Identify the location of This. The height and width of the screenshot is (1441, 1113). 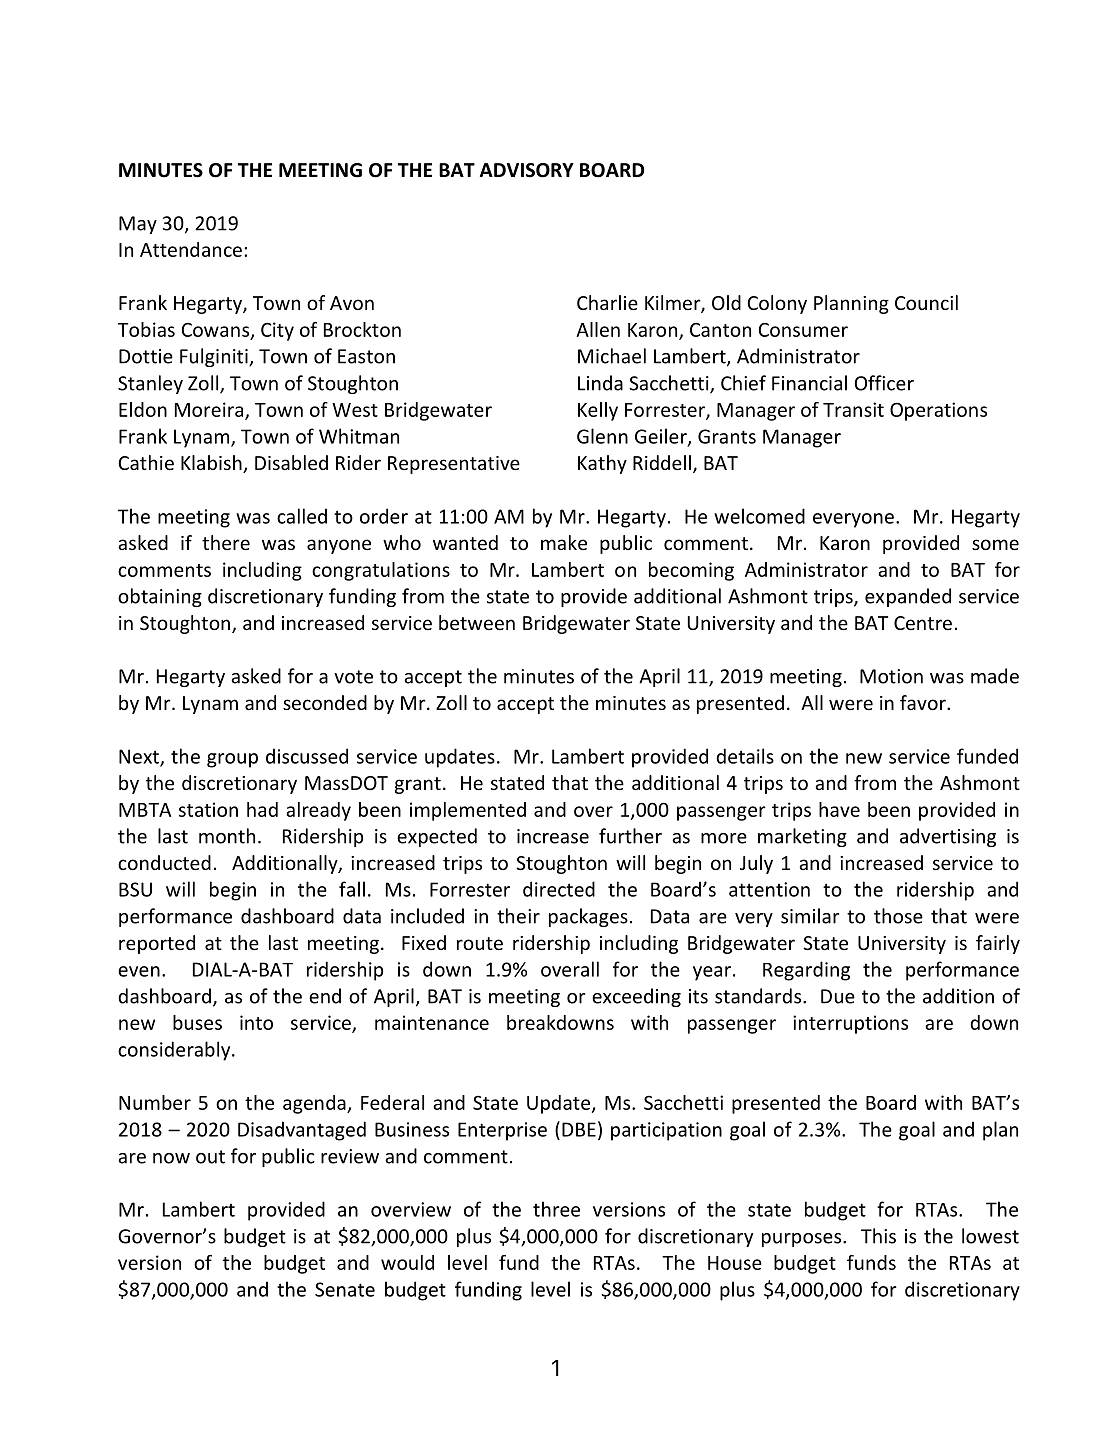
(878, 1236).
